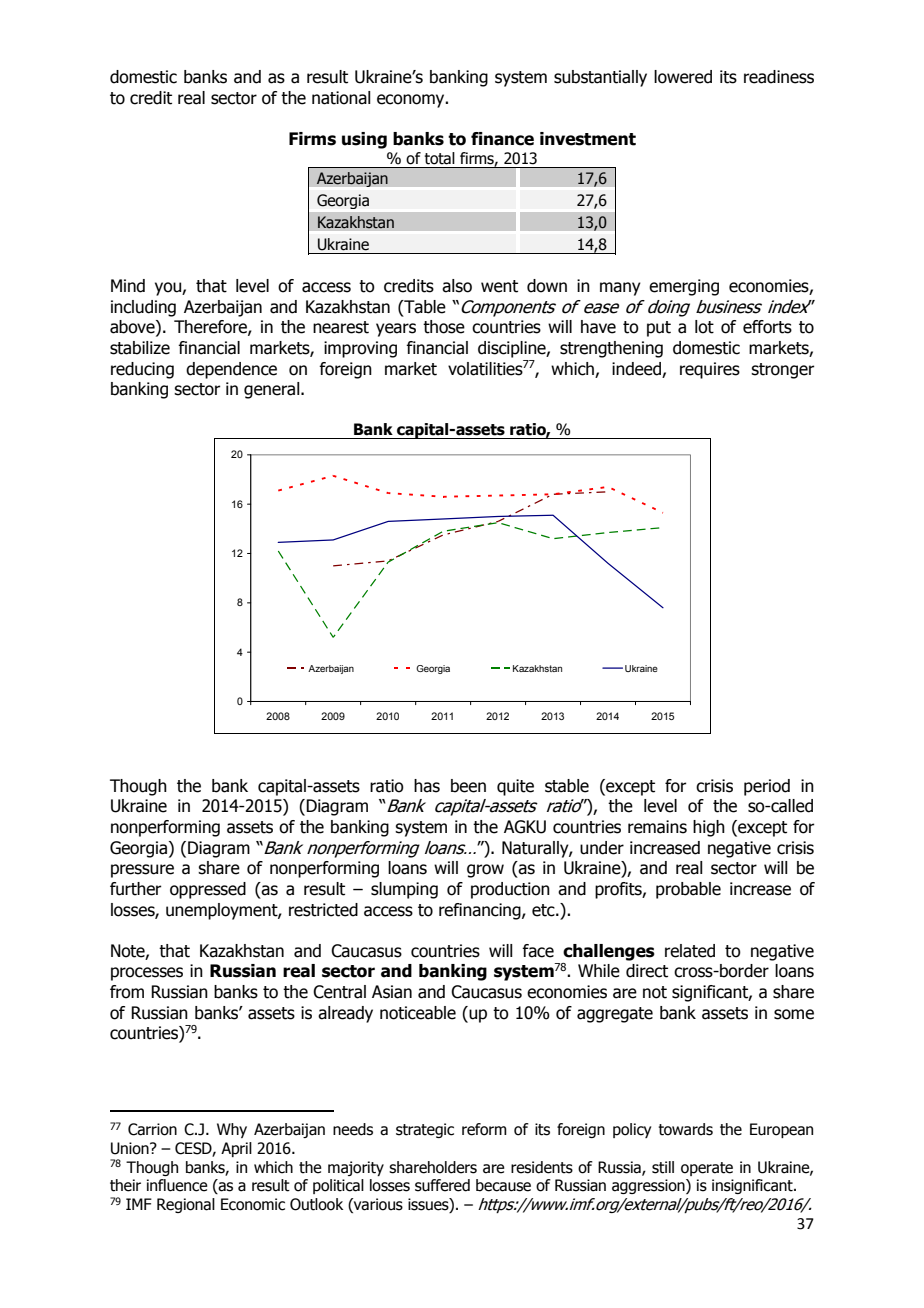 Image resolution: width=924 pixels, height=1308 pixels. What do you see at coordinates (341, 98) in the document?
I see `national` at bounding box center [341, 98].
